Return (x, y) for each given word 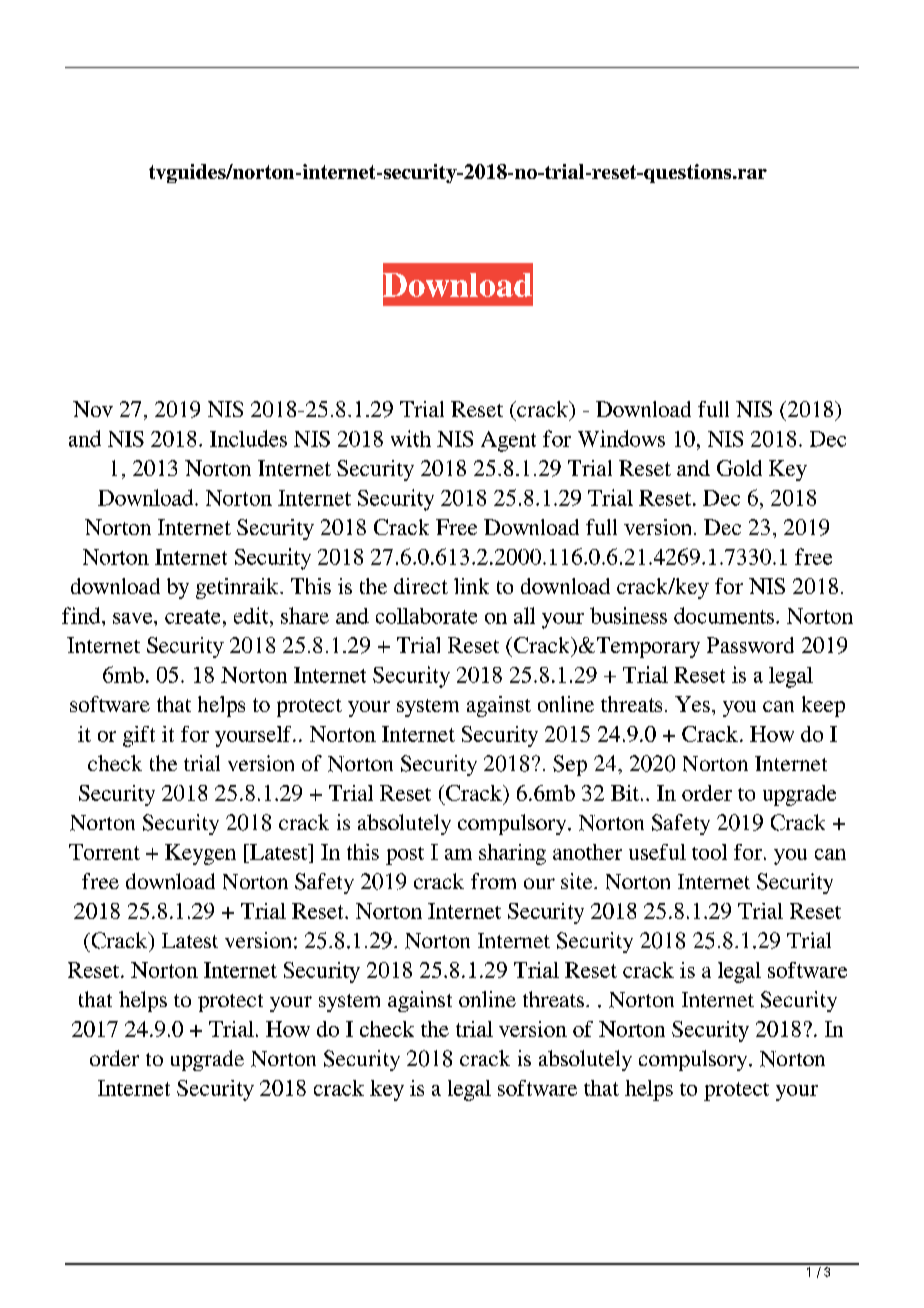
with (411, 438)
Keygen (200, 854)
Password (750, 645)
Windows (621, 438)
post (405, 856)
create (192, 617)
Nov (93, 409)
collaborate (426, 616)
